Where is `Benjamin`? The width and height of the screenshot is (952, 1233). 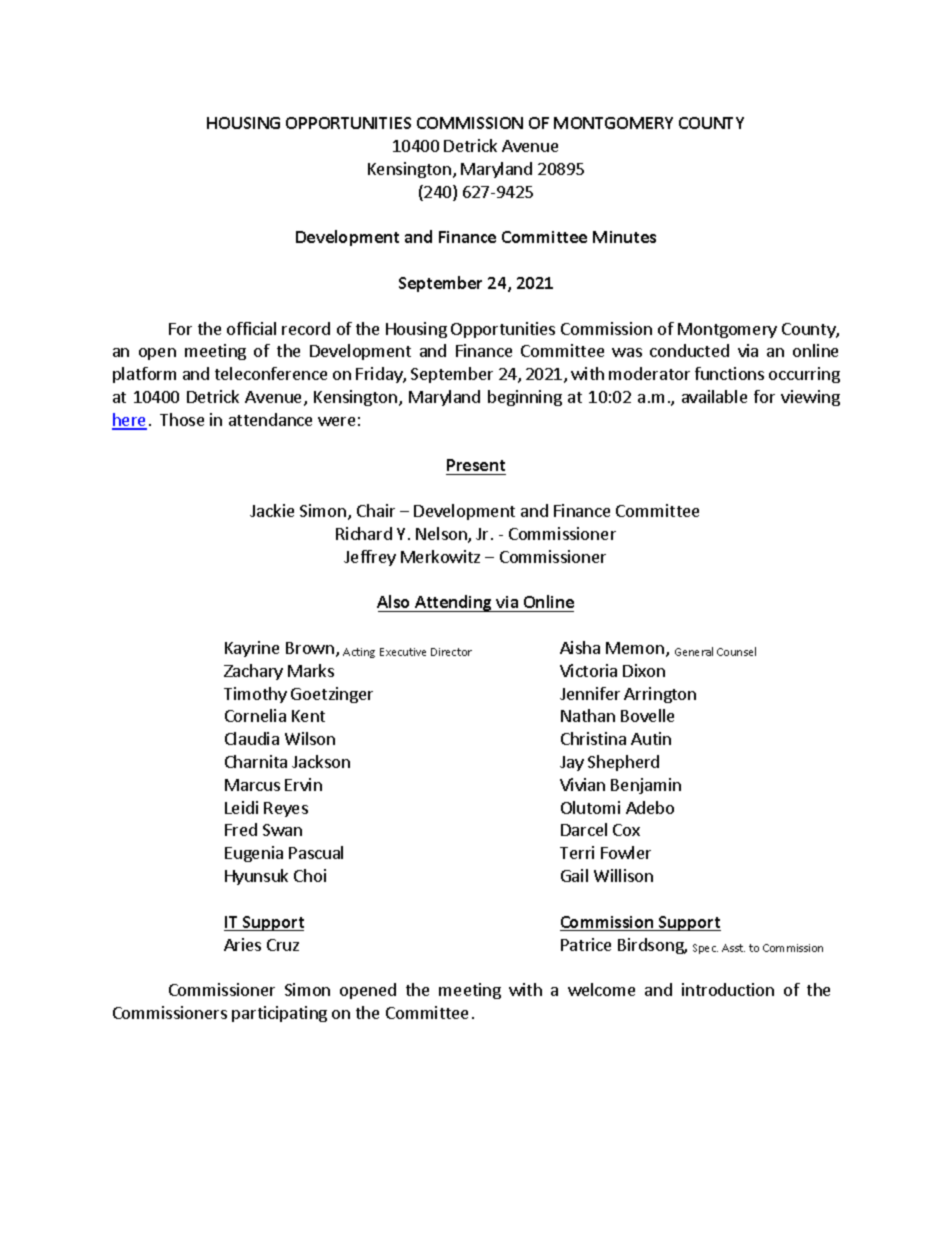 Benjamin is located at coordinates (646, 786).
